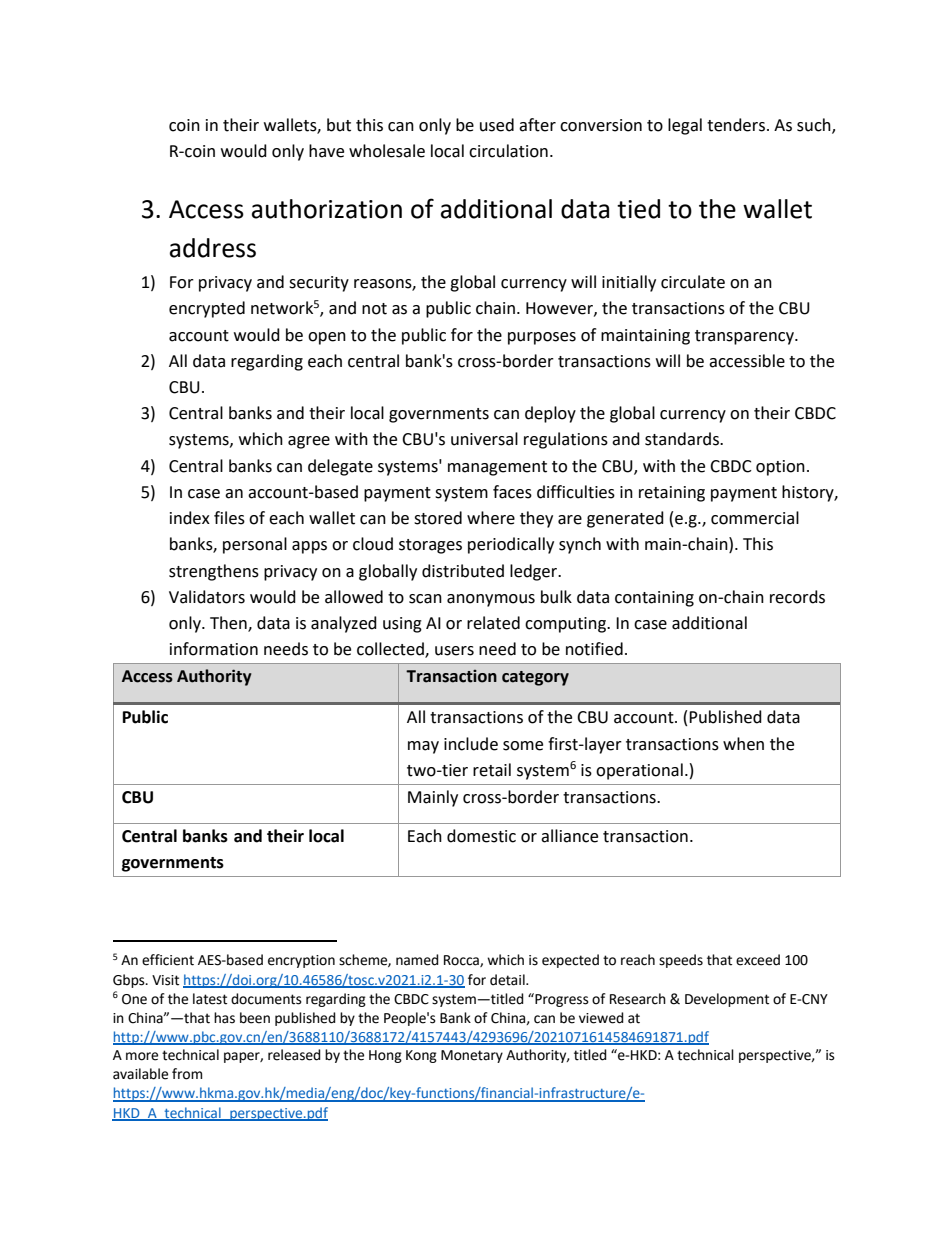  Describe the element at coordinates (743, 744) in the image. I see `when` at that location.
